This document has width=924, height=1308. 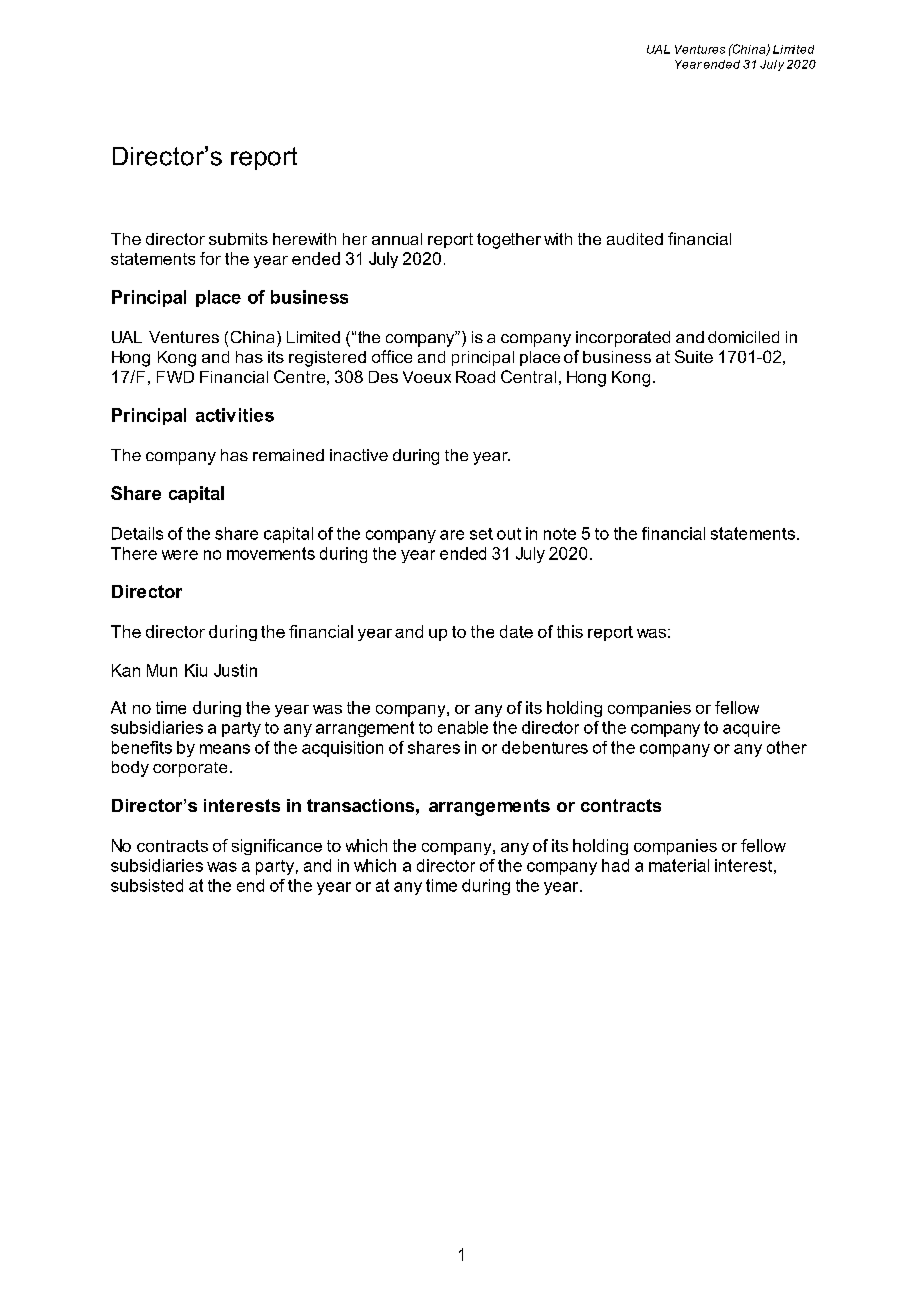 What do you see at coordinates (635, 239) in the document?
I see `audited` at bounding box center [635, 239].
